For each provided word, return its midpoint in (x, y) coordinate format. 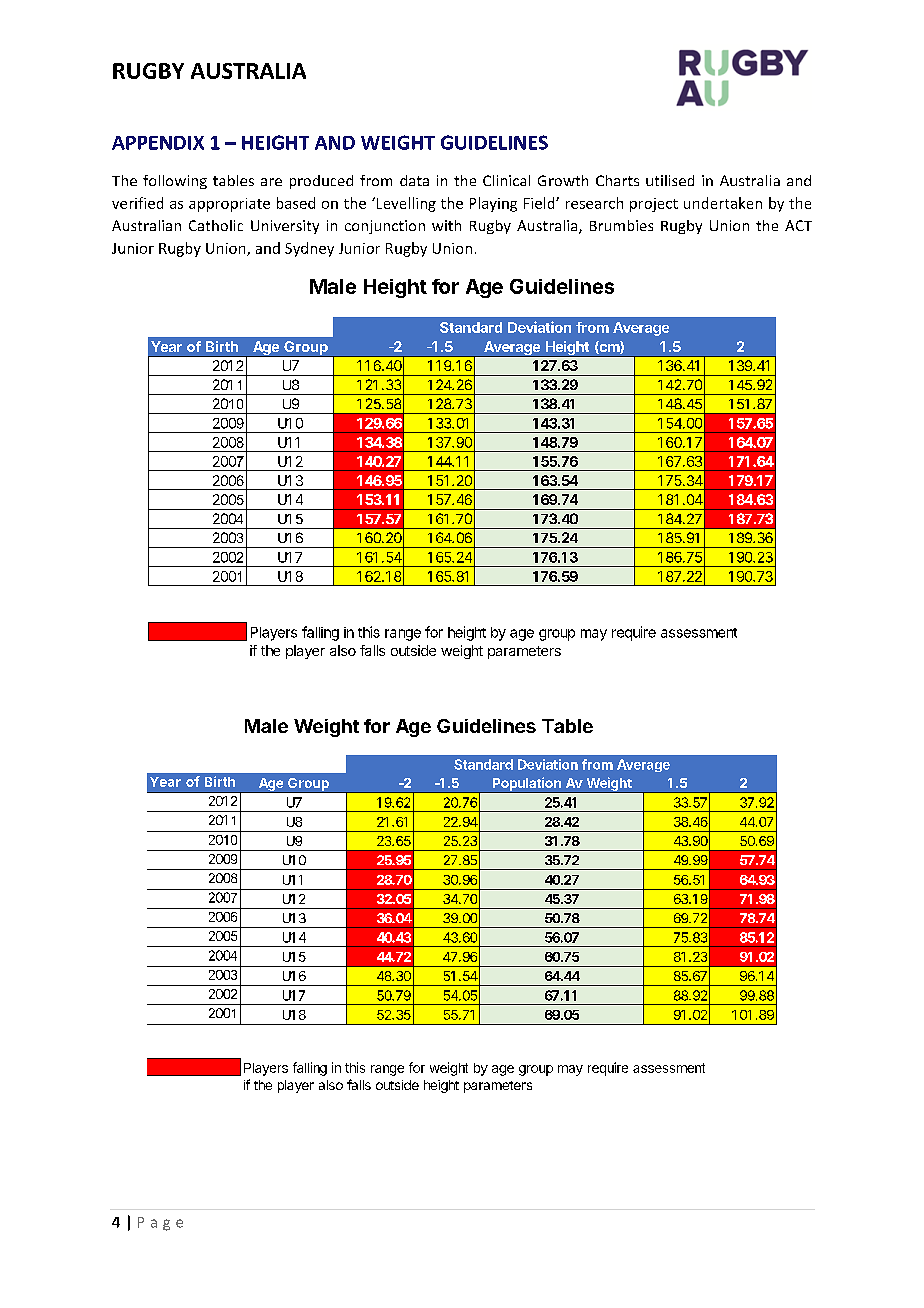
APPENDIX (158, 143)
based (296, 203)
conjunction (385, 227)
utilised (670, 180)
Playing (493, 204)
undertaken (723, 203)
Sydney (309, 249)
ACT (798, 225)
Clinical (506, 180)
